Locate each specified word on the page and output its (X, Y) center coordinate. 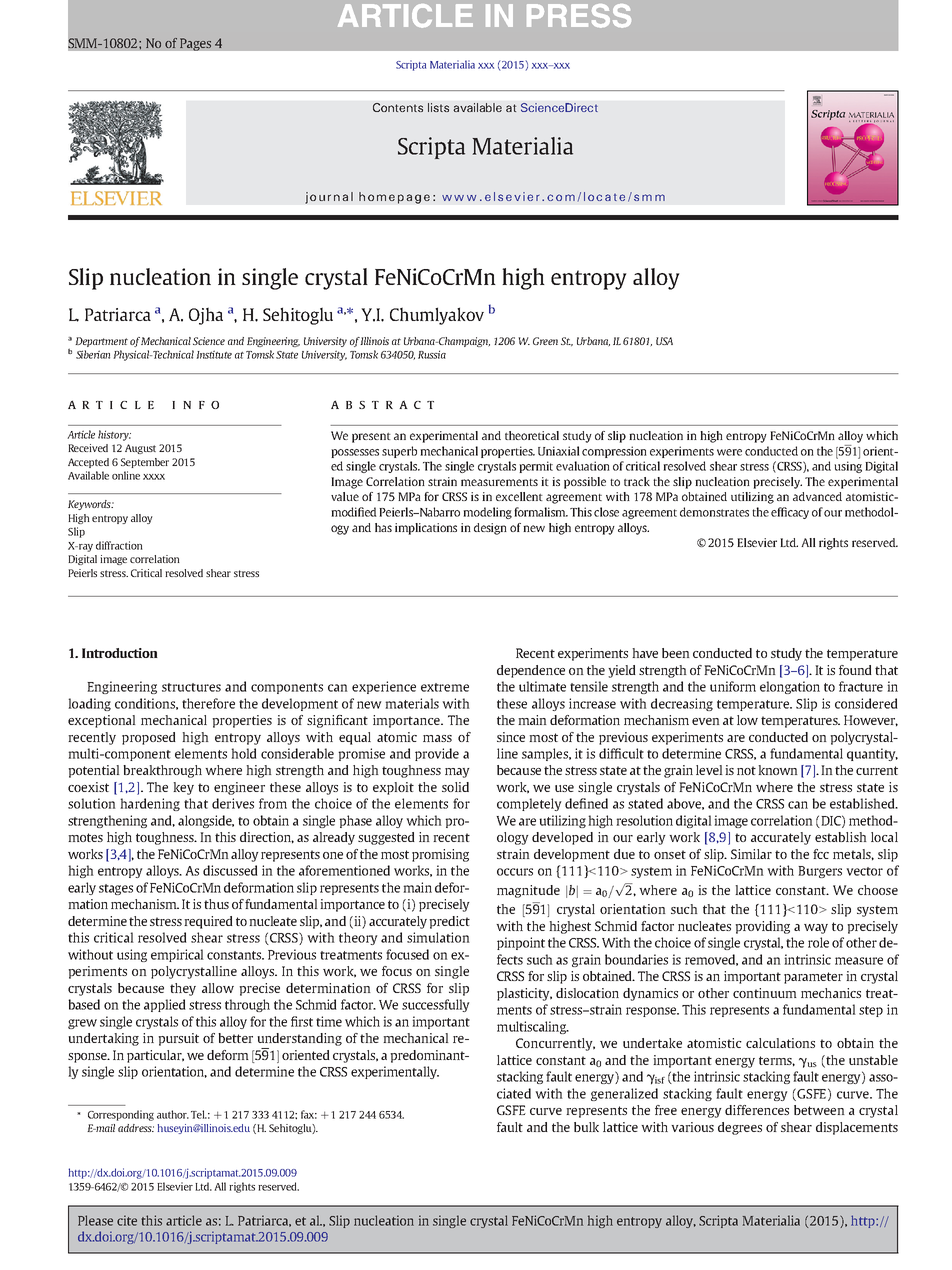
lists (438, 107)
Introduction (120, 653)
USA (664, 341)
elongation (790, 687)
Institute (214, 354)
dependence (531, 671)
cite (127, 1220)
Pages (195, 44)
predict (449, 922)
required (208, 922)
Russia (432, 354)
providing (762, 927)
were (729, 452)
